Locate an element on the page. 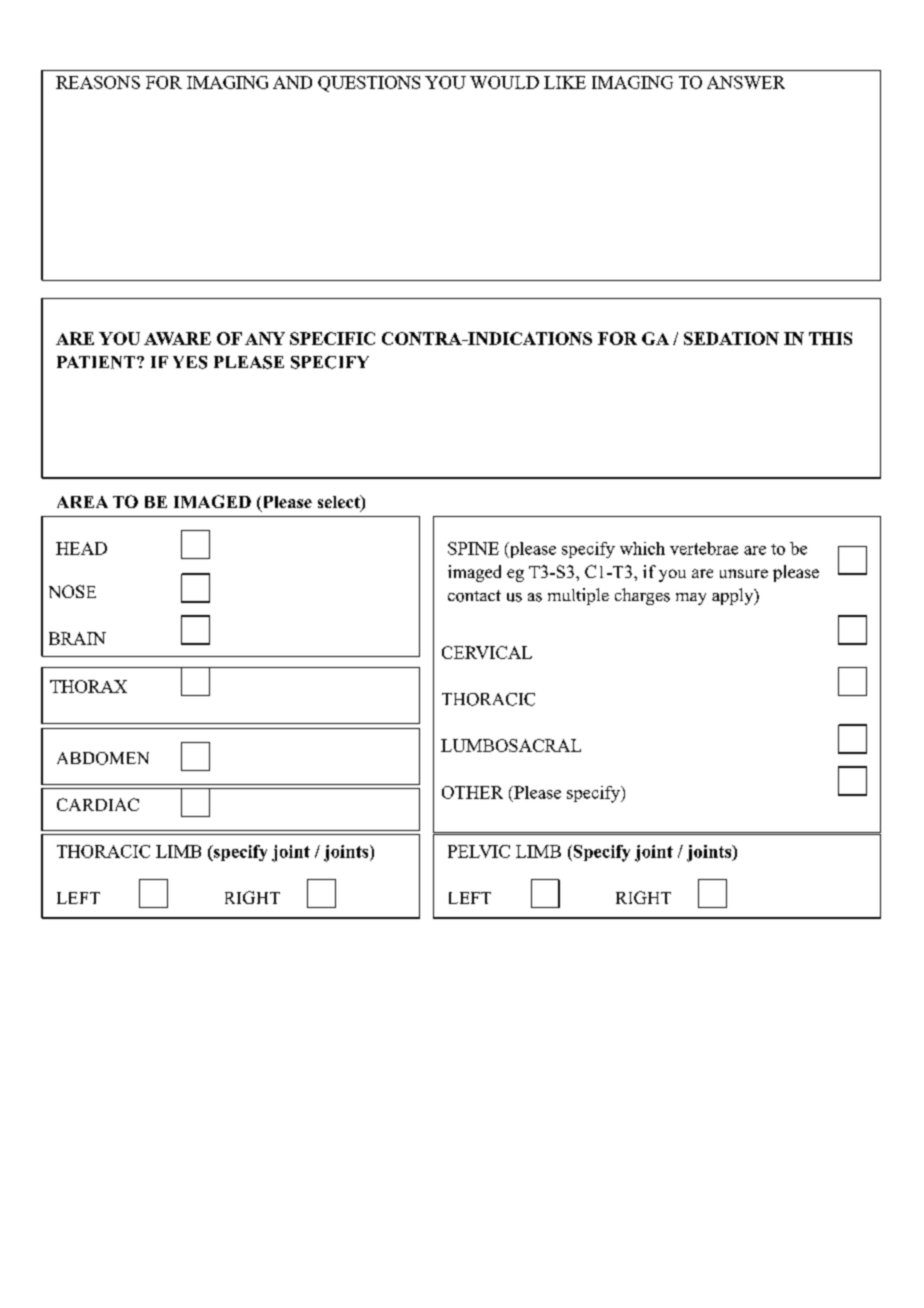  CARDIAC is located at coordinates (98, 804).
